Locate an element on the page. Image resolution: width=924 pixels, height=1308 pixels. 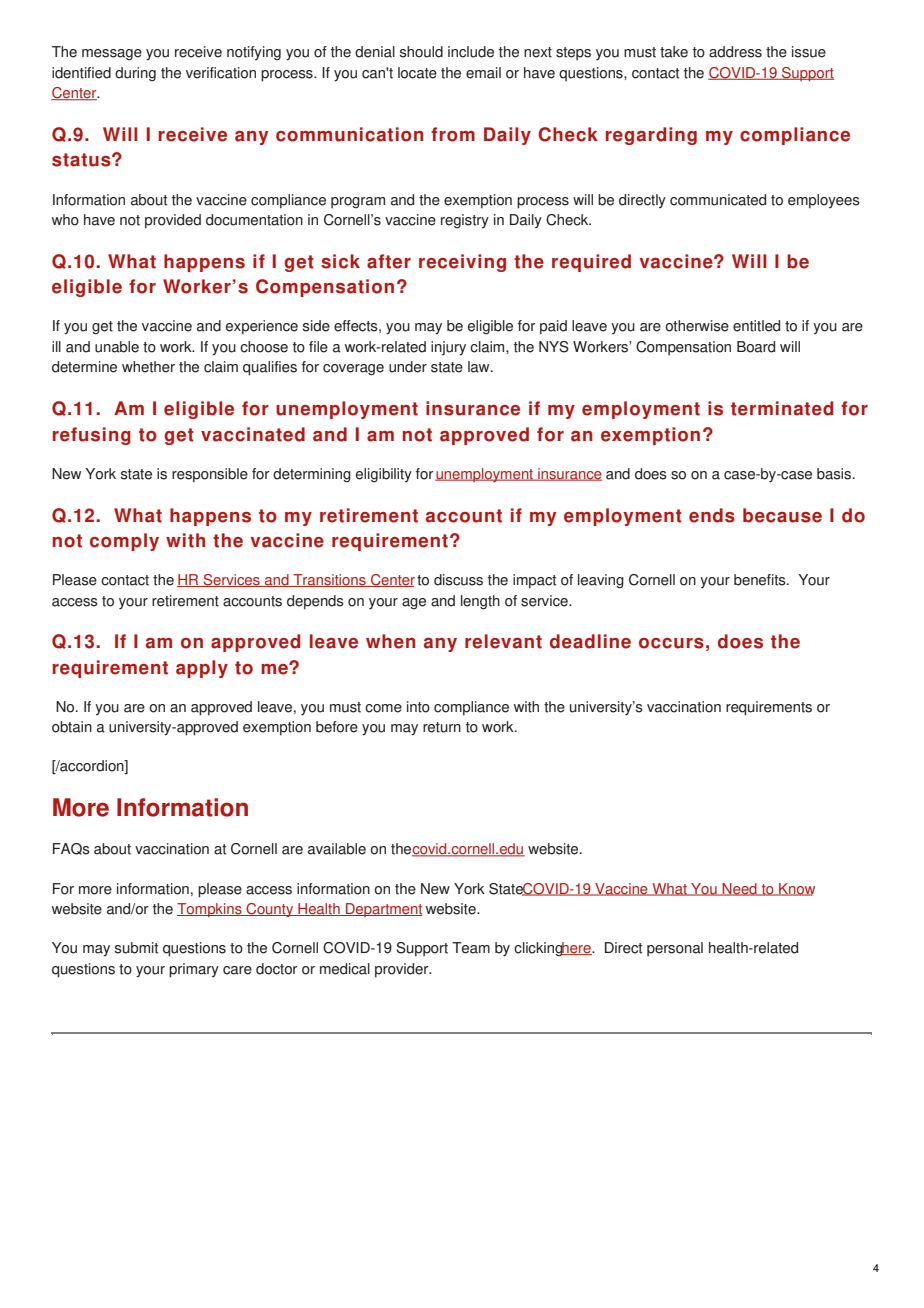
whether is located at coordinates (148, 367).
